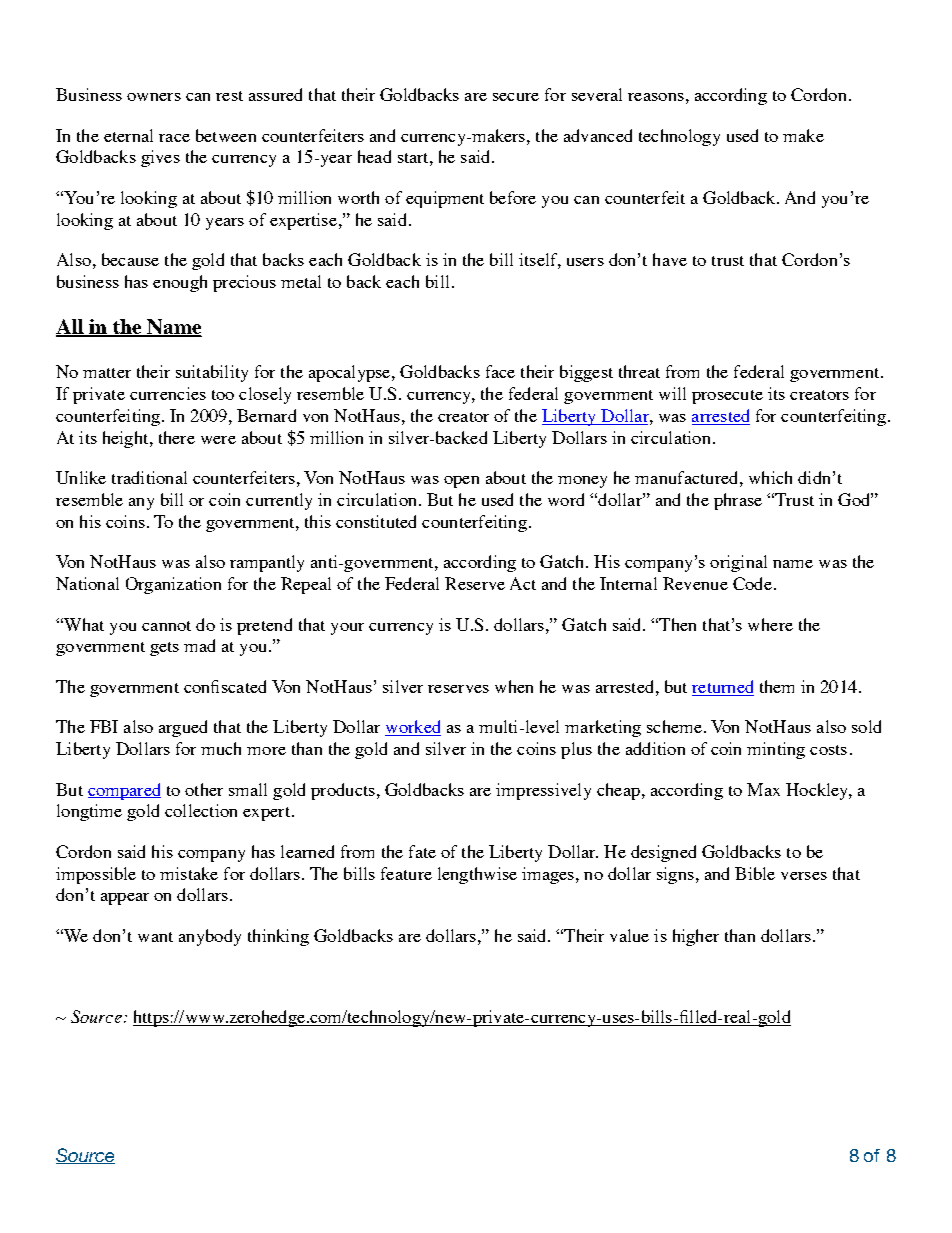 The width and height of the screenshot is (952, 1233). What do you see at coordinates (477, 875) in the screenshot?
I see `lengthwise` at bounding box center [477, 875].
